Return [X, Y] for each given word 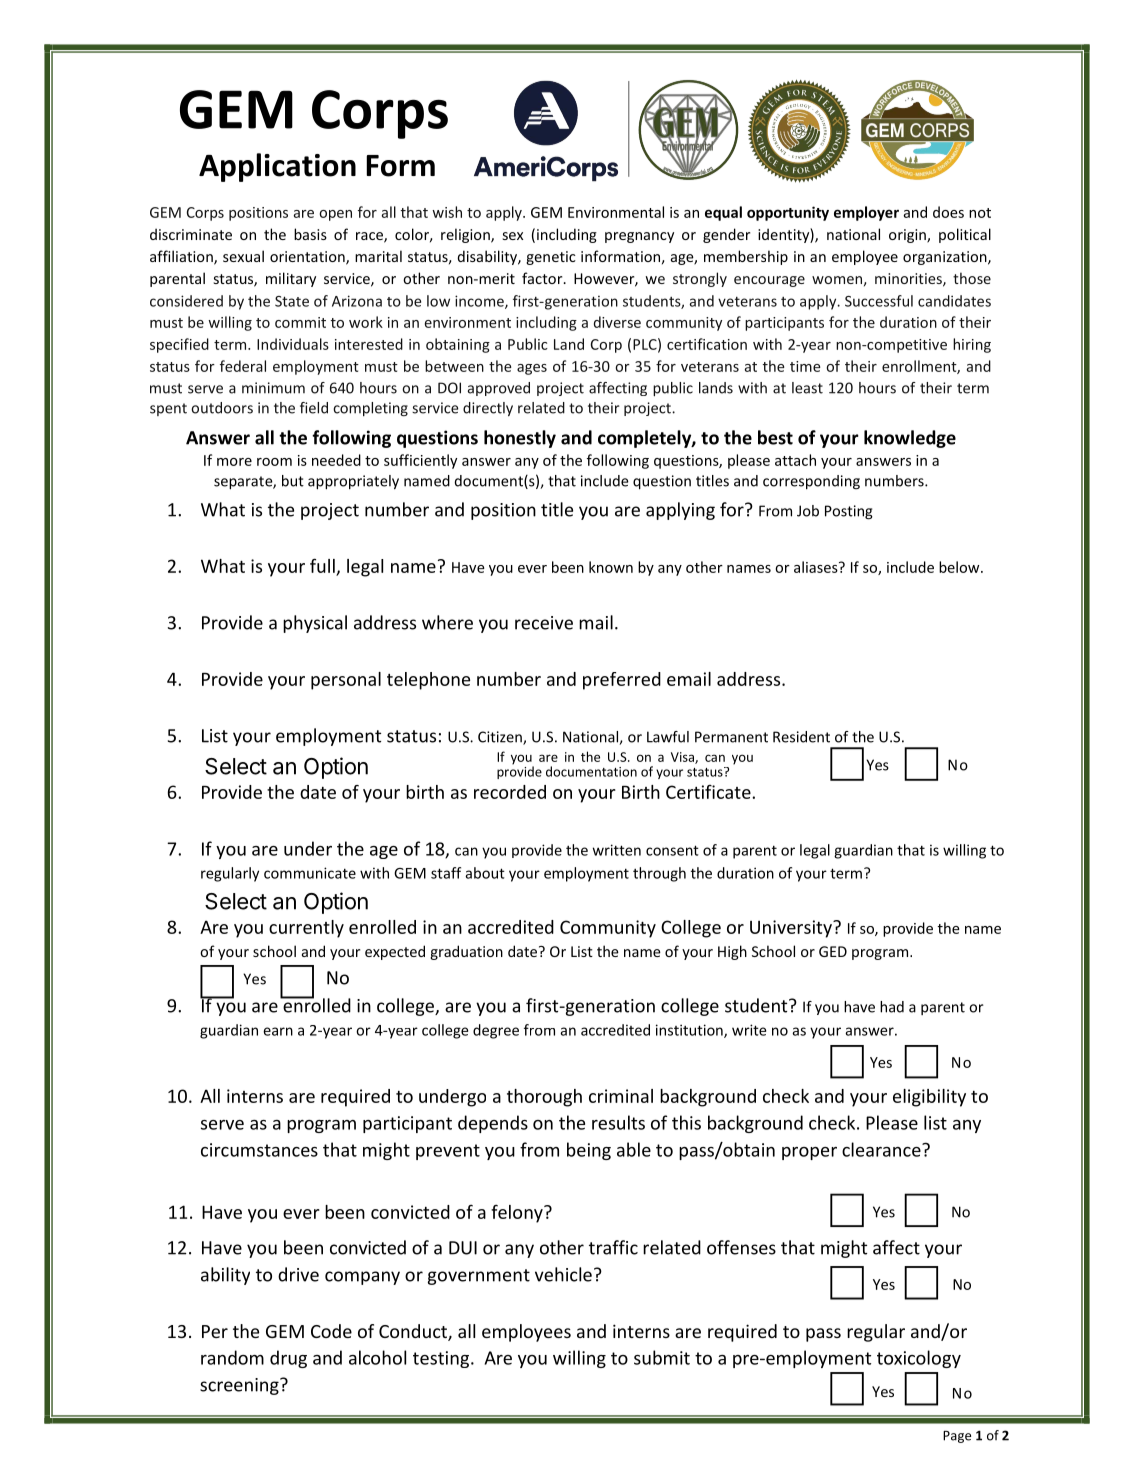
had [892, 1007]
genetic [551, 258]
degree [496, 1031]
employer [866, 213]
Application [277, 167]
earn [278, 1031]
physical [315, 624]
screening [240, 1386]
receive [544, 623]
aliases [817, 567]
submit [662, 1357]
